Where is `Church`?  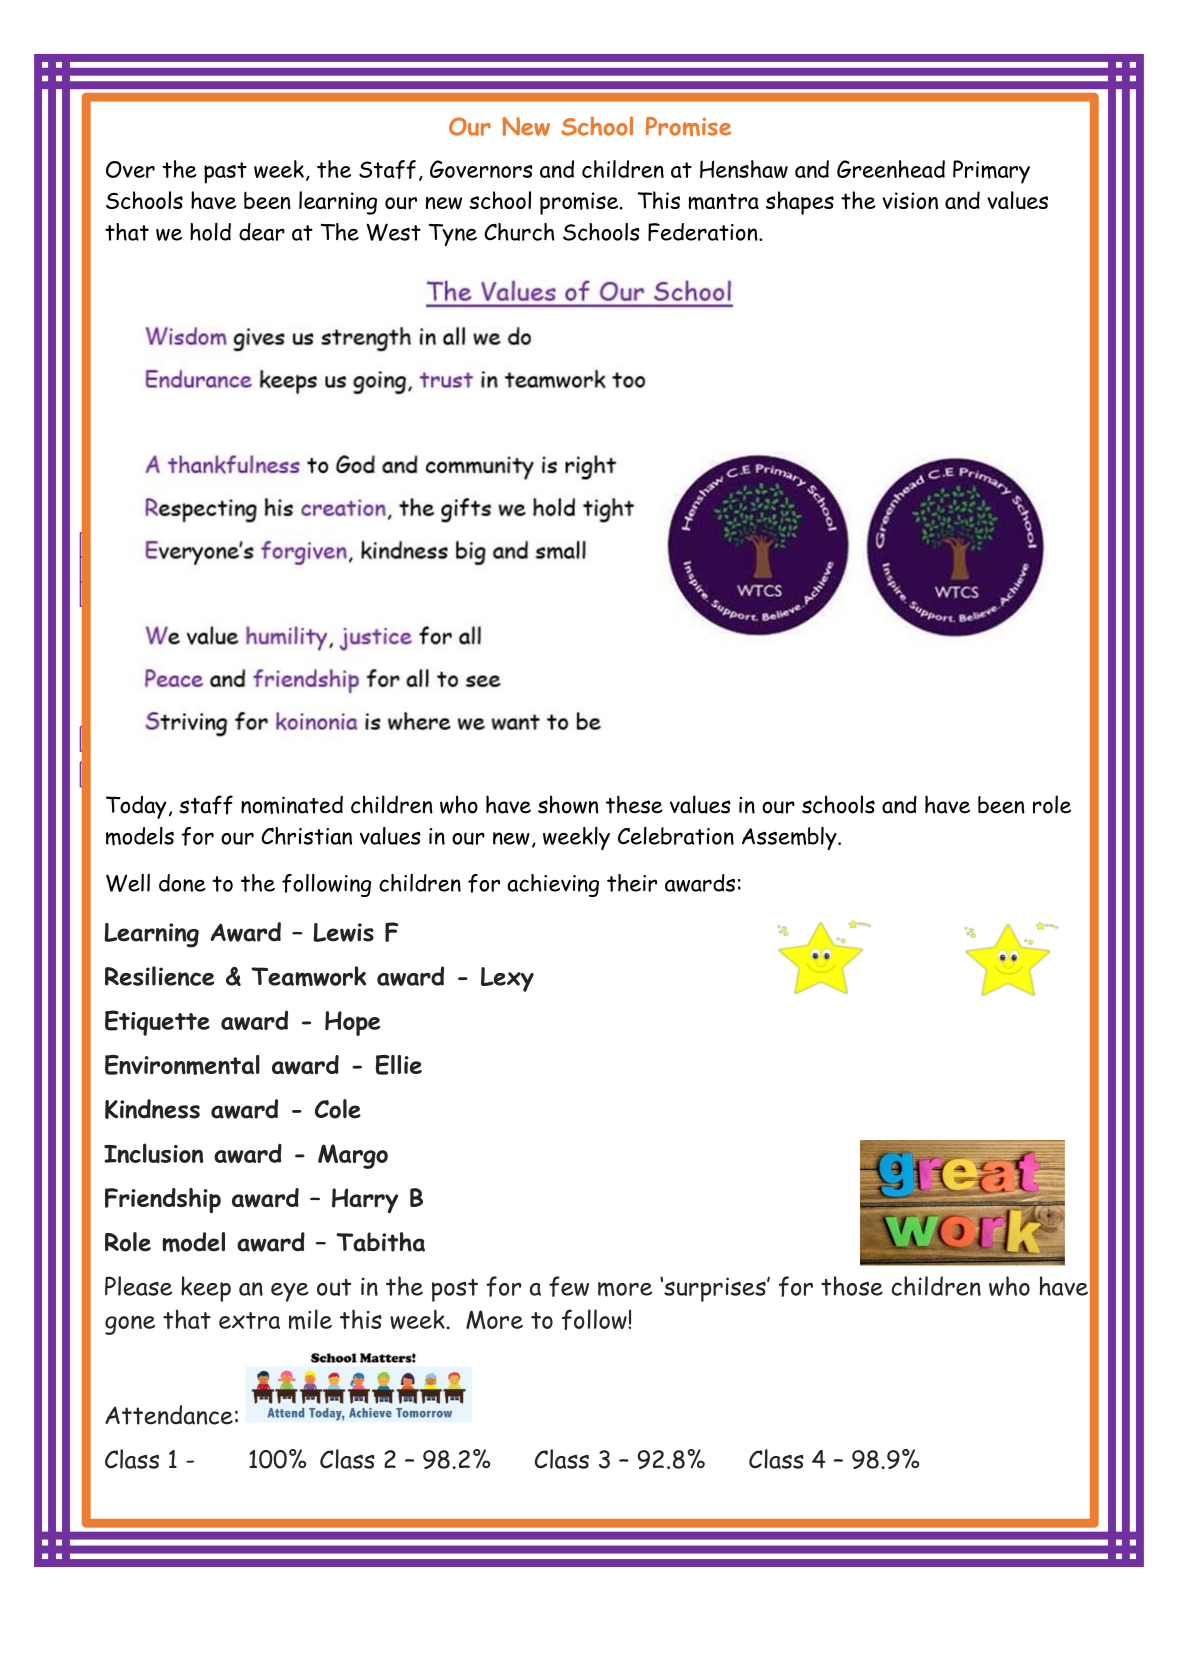
Church is located at coordinates (519, 232).
